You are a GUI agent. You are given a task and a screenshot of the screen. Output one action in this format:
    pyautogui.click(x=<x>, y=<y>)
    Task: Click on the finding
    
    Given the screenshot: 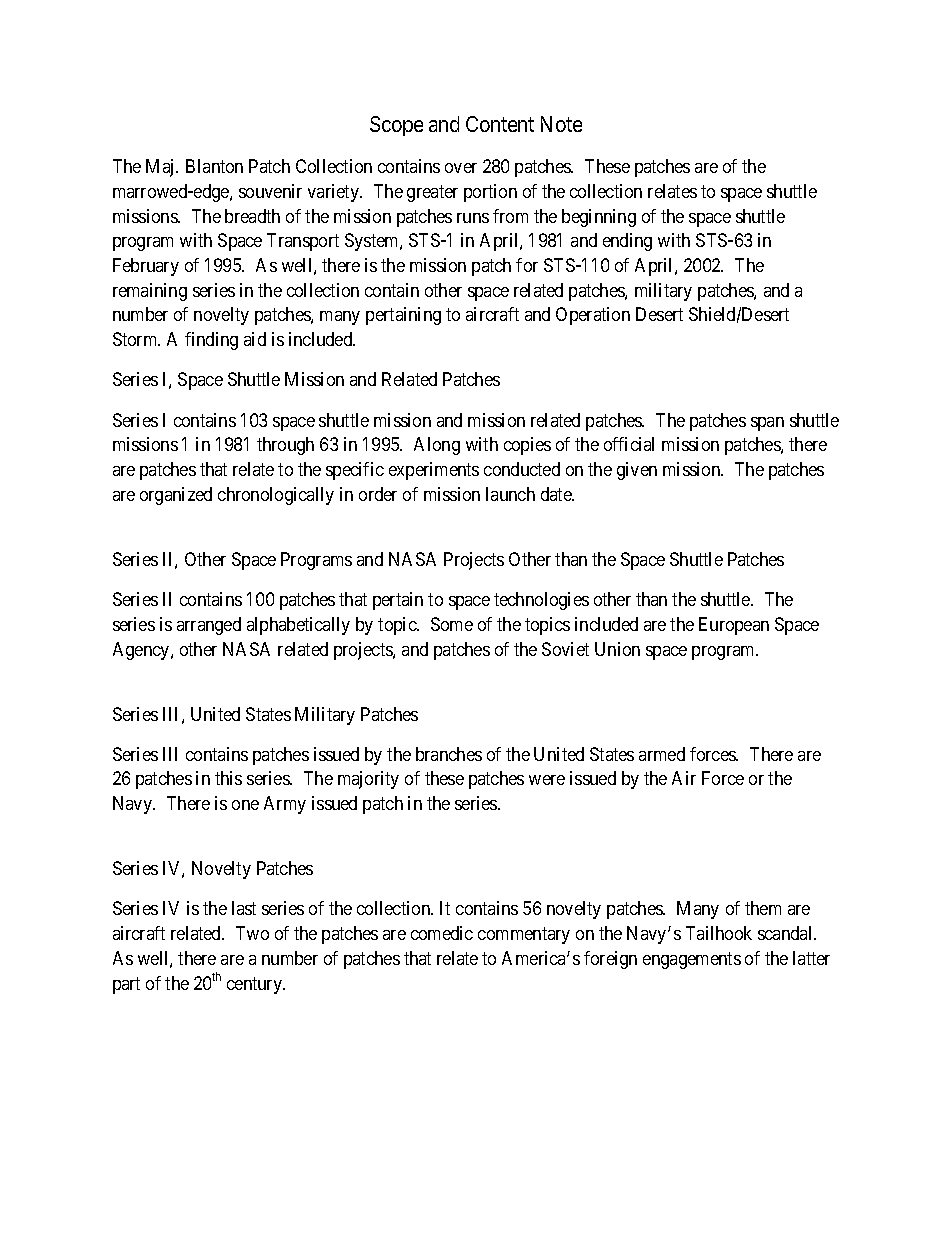 What is the action you would take?
    pyautogui.click(x=211, y=341)
